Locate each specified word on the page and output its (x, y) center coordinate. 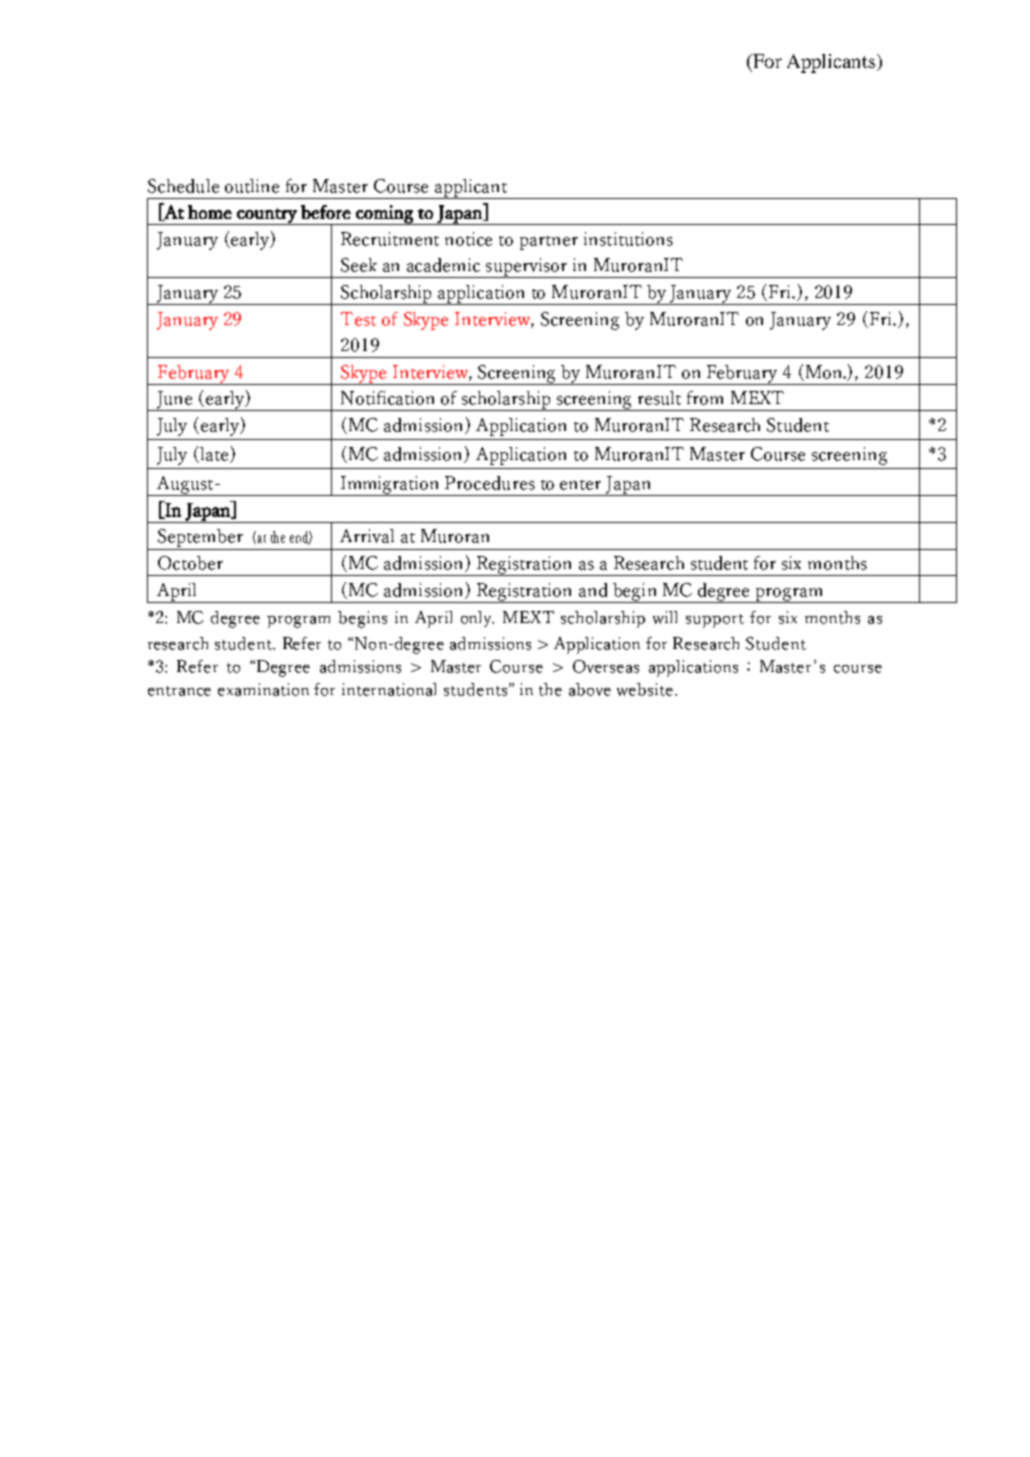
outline (252, 186)
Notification (387, 398)
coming (384, 215)
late (214, 455)
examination (263, 689)
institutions (628, 239)
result (659, 398)
